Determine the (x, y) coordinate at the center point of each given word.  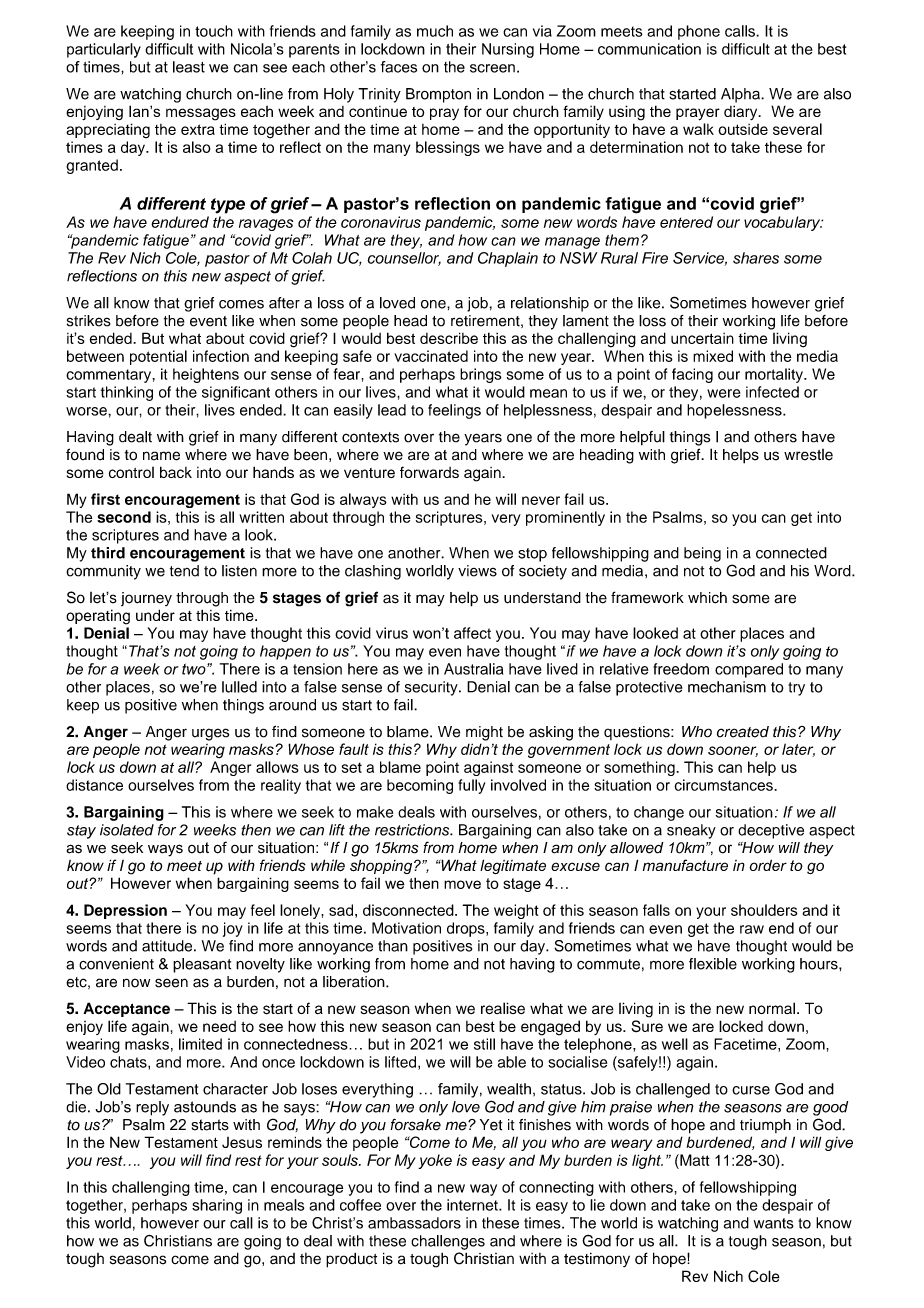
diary (742, 112)
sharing (217, 1206)
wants (774, 1223)
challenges (448, 1242)
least (189, 67)
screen (492, 68)
